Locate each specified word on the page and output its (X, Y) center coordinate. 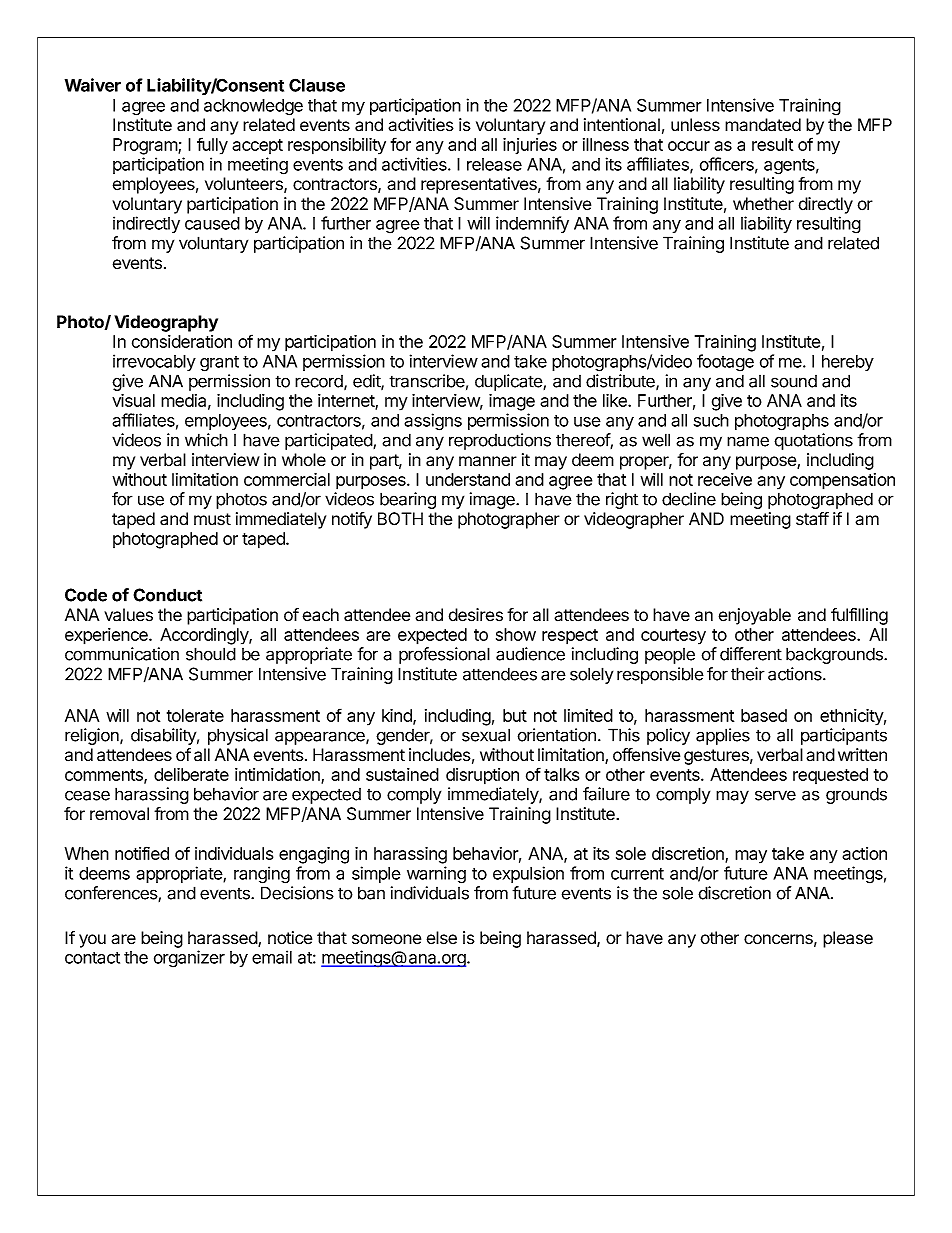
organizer (189, 959)
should (211, 654)
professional (444, 655)
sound (794, 381)
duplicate (509, 382)
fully (212, 146)
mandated (763, 125)
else (442, 938)
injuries (530, 146)
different (751, 654)
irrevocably (154, 362)
